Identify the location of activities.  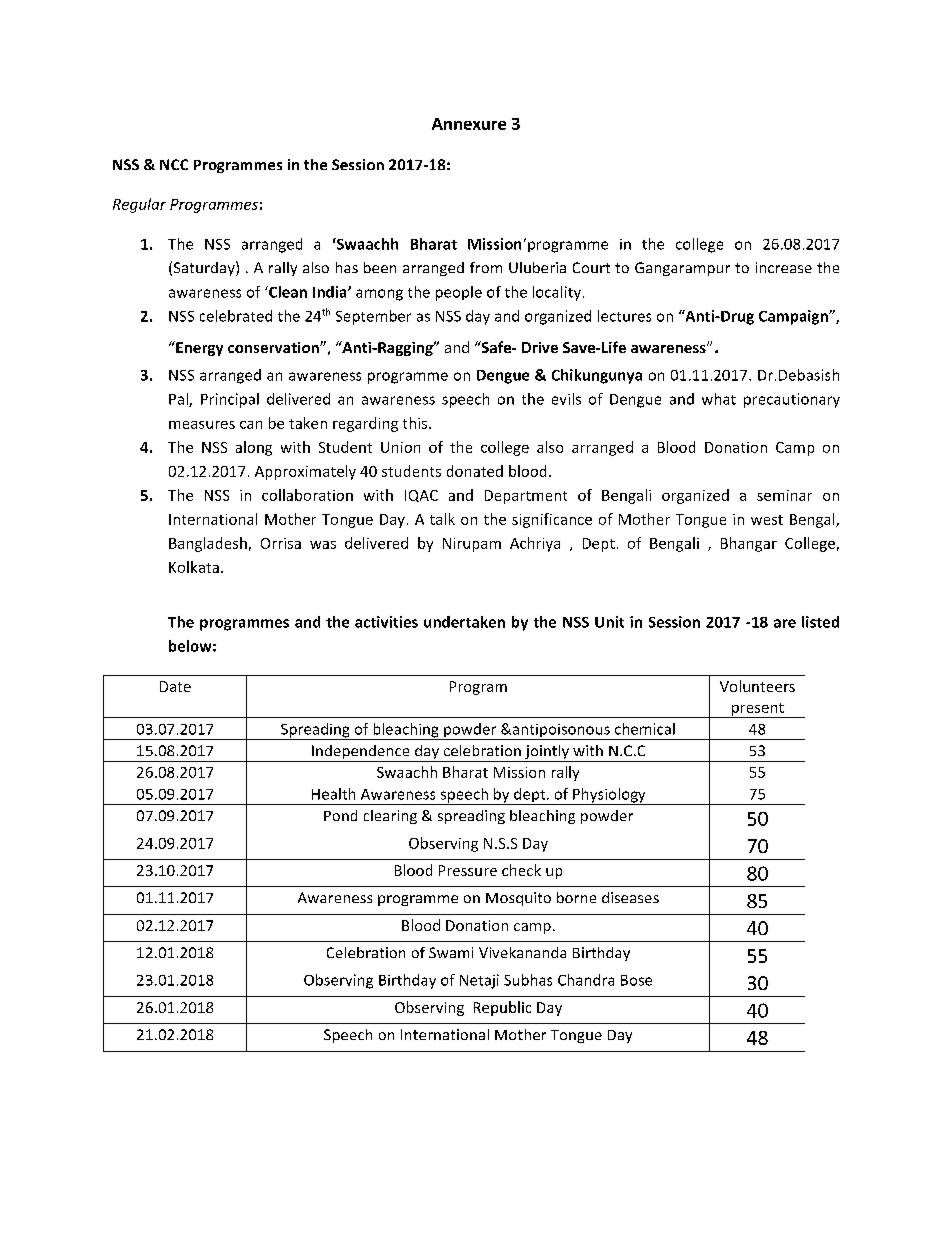
(386, 622).
